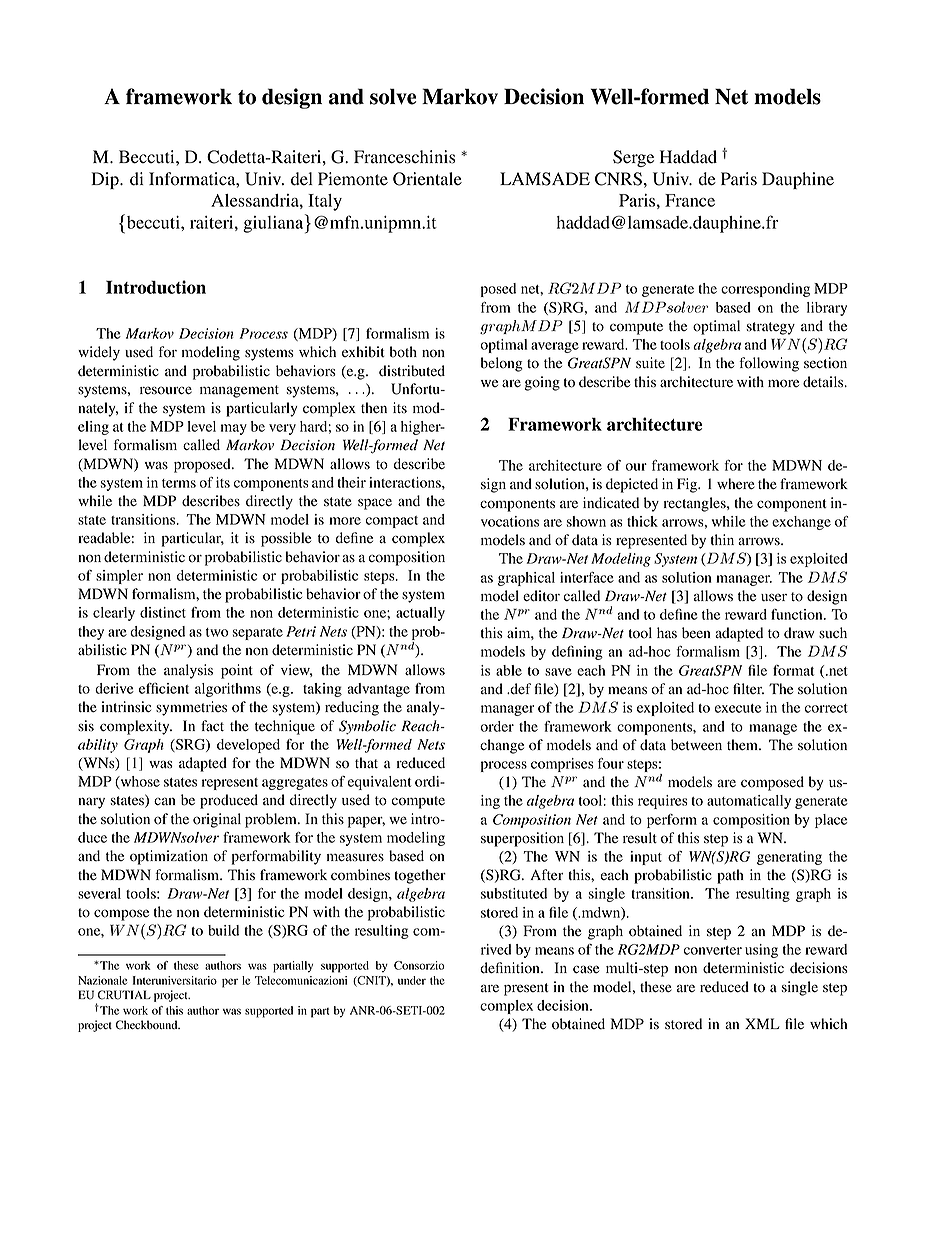 The height and width of the screenshot is (1233, 952). What do you see at coordinates (106, 180) in the screenshot?
I see `Dip` at bounding box center [106, 180].
